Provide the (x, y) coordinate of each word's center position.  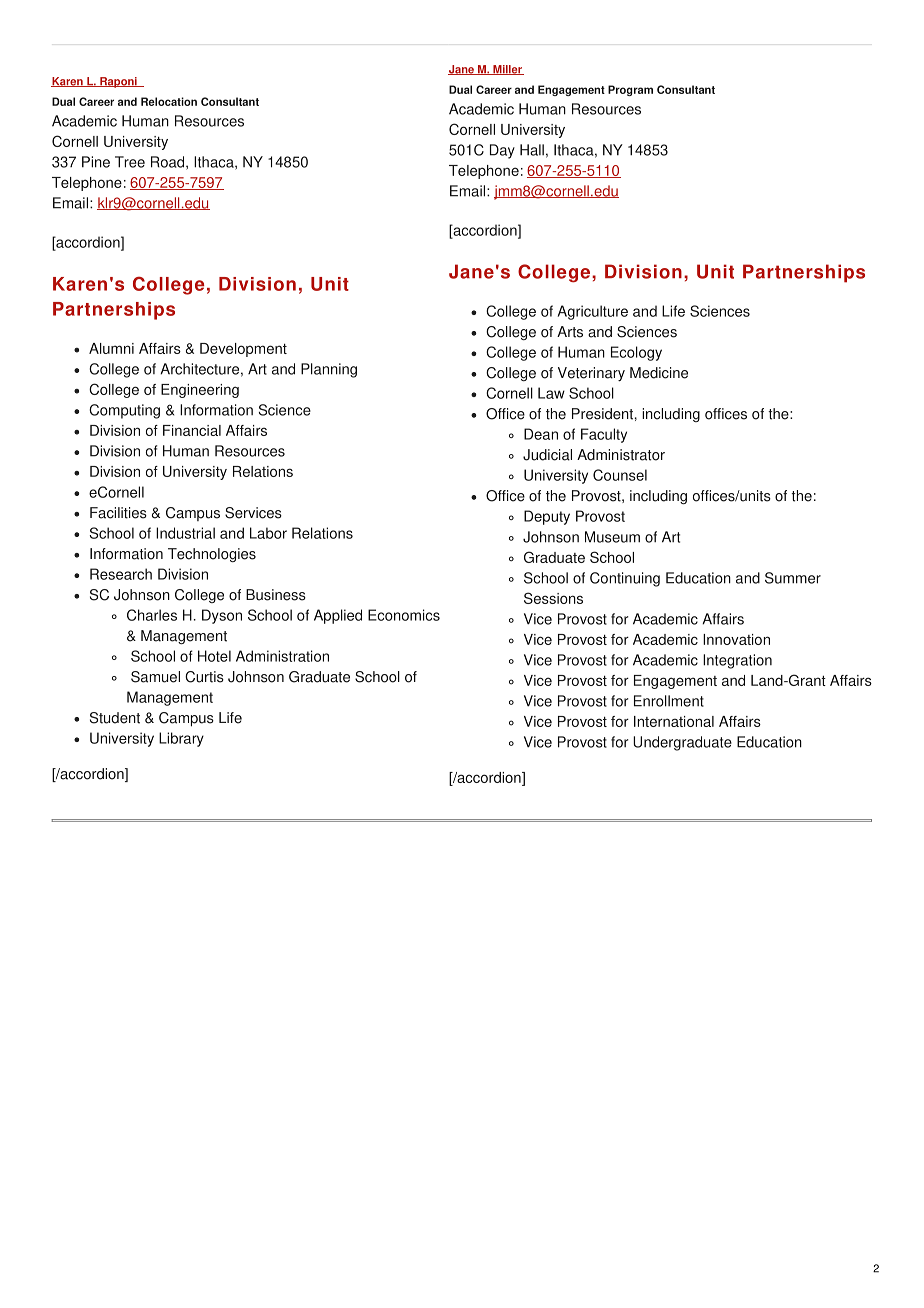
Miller (507, 70)
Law (551, 393)
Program (630, 90)
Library (181, 739)
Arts (570, 332)
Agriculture (593, 312)
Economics (404, 615)
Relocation (169, 101)
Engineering (200, 391)
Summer (793, 578)
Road (169, 163)
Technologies (212, 555)
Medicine (659, 373)
